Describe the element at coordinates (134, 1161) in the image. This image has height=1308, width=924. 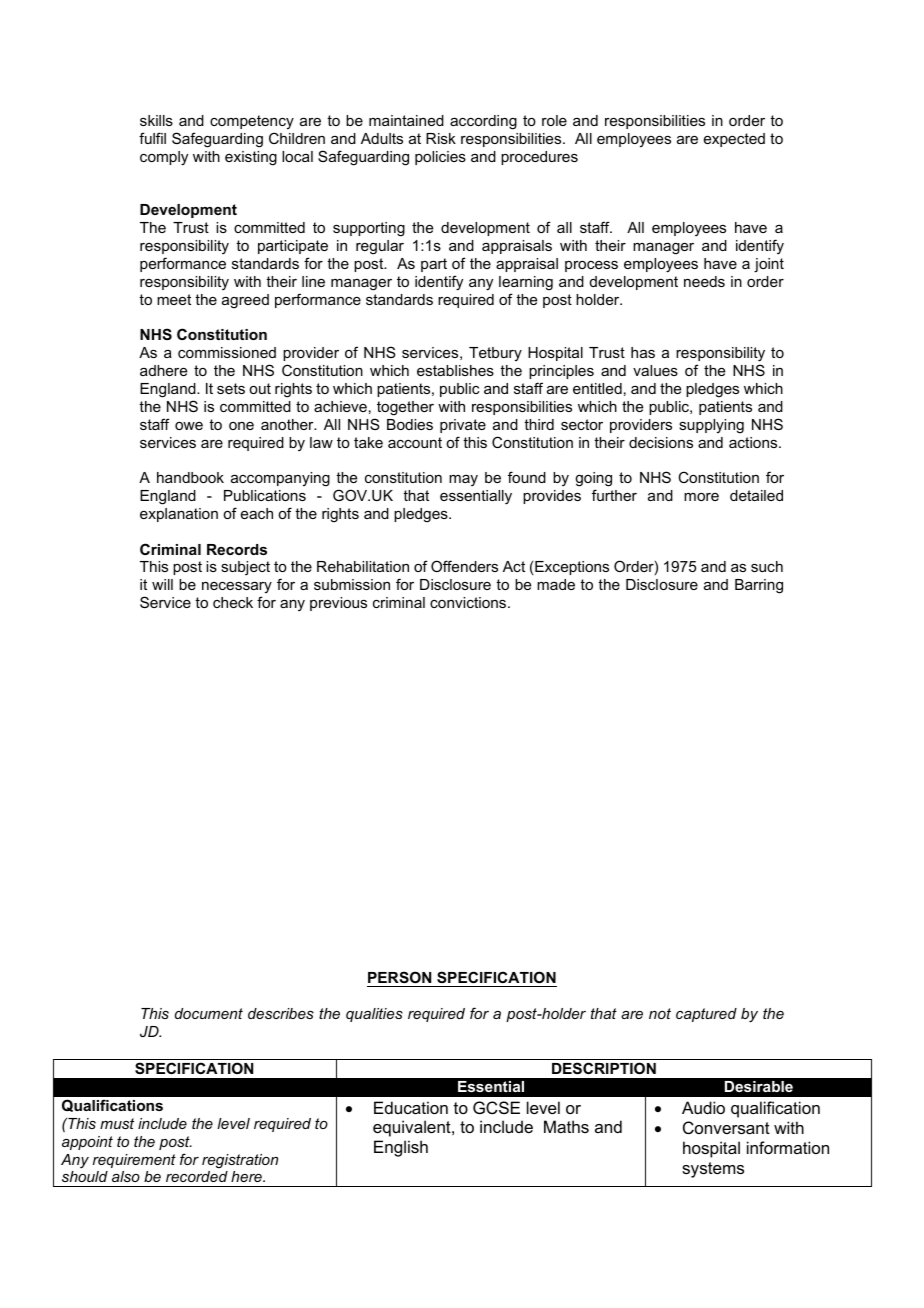
I see `requirement` at that location.
